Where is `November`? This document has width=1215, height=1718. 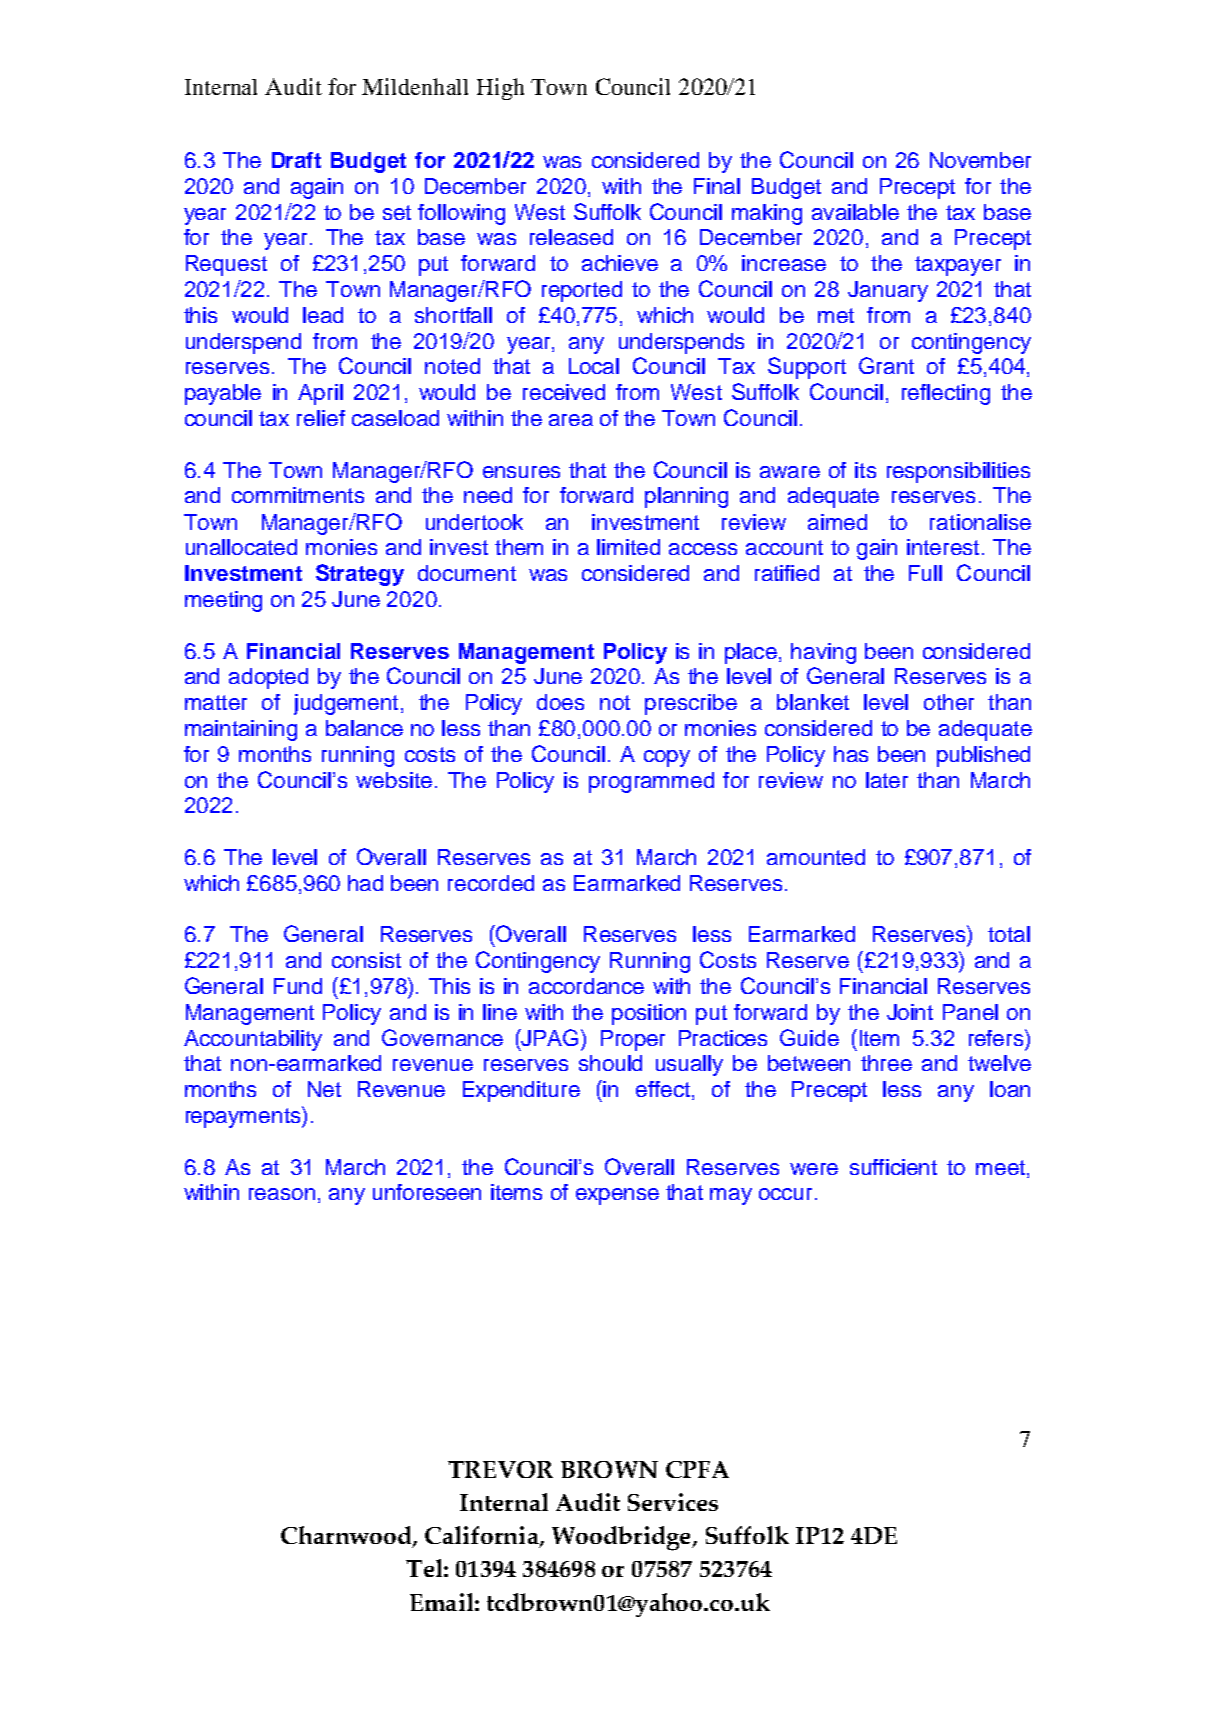
November is located at coordinates (980, 160).
